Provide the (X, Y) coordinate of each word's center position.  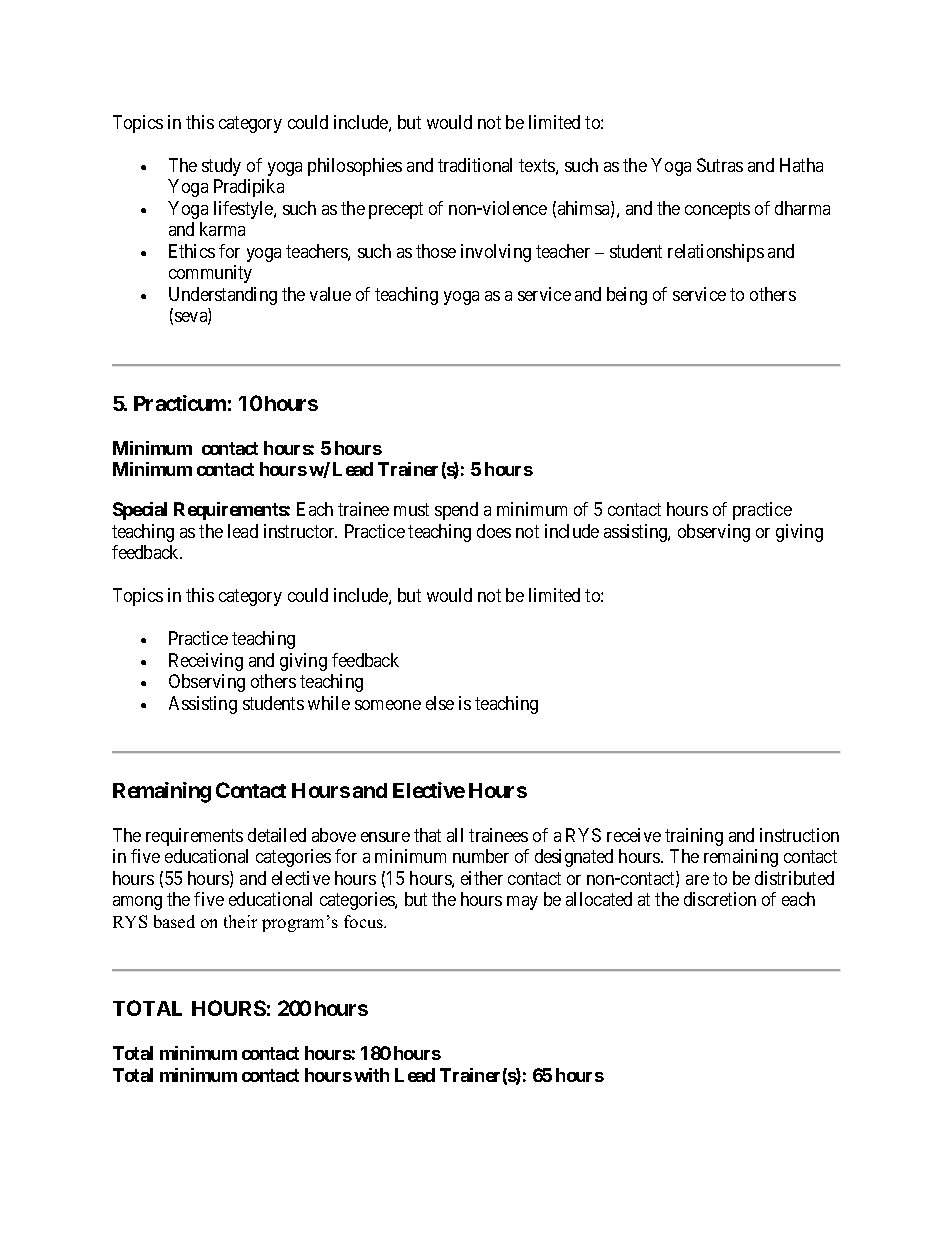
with (371, 1075)
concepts (717, 210)
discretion (720, 899)
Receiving (206, 662)
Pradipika (249, 188)
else (440, 703)
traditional (475, 165)
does (494, 531)
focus (365, 921)
